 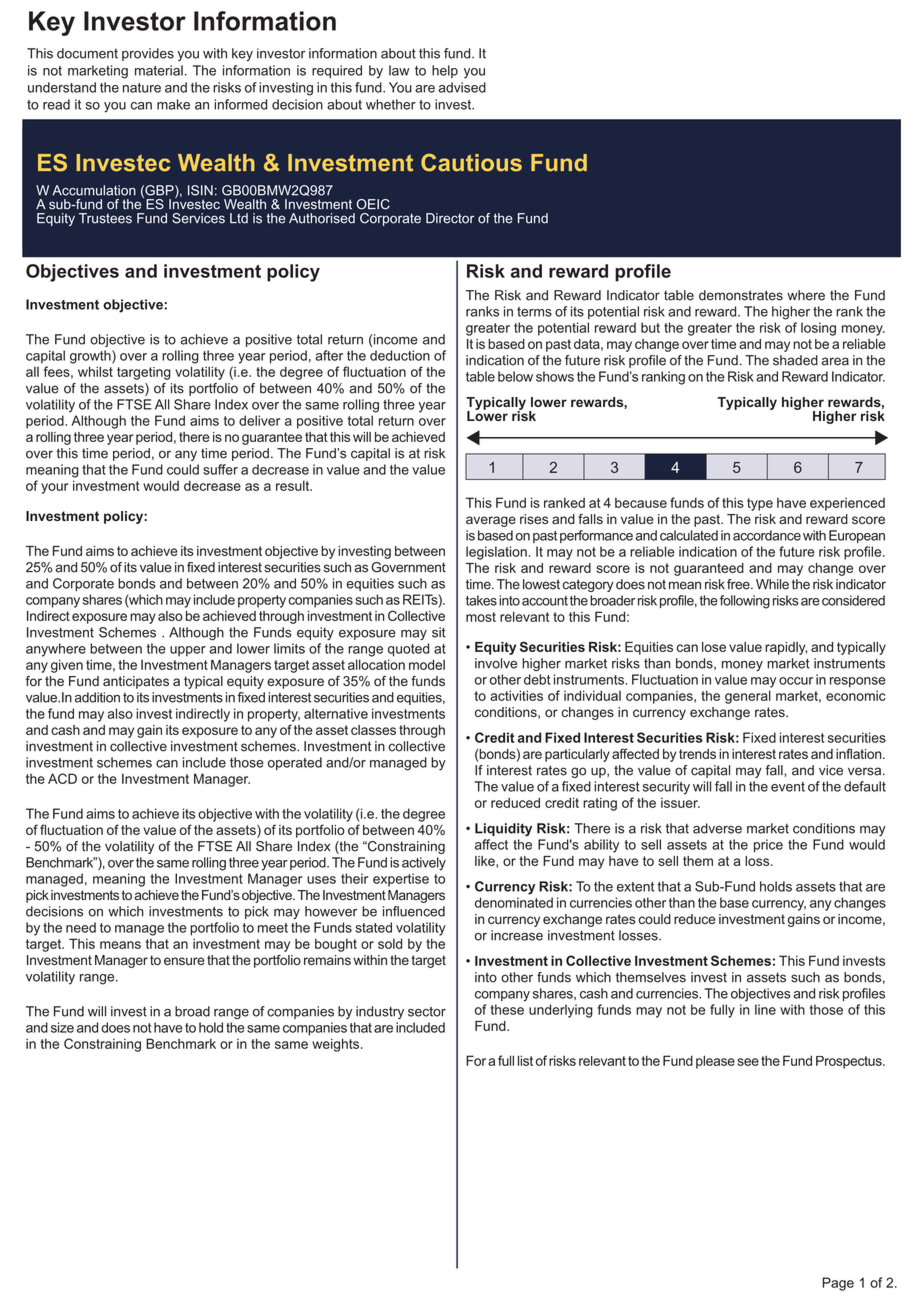 What do you see at coordinates (525, 1060) in the screenshot?
I see `list` at bounding box center [525, 1060].
